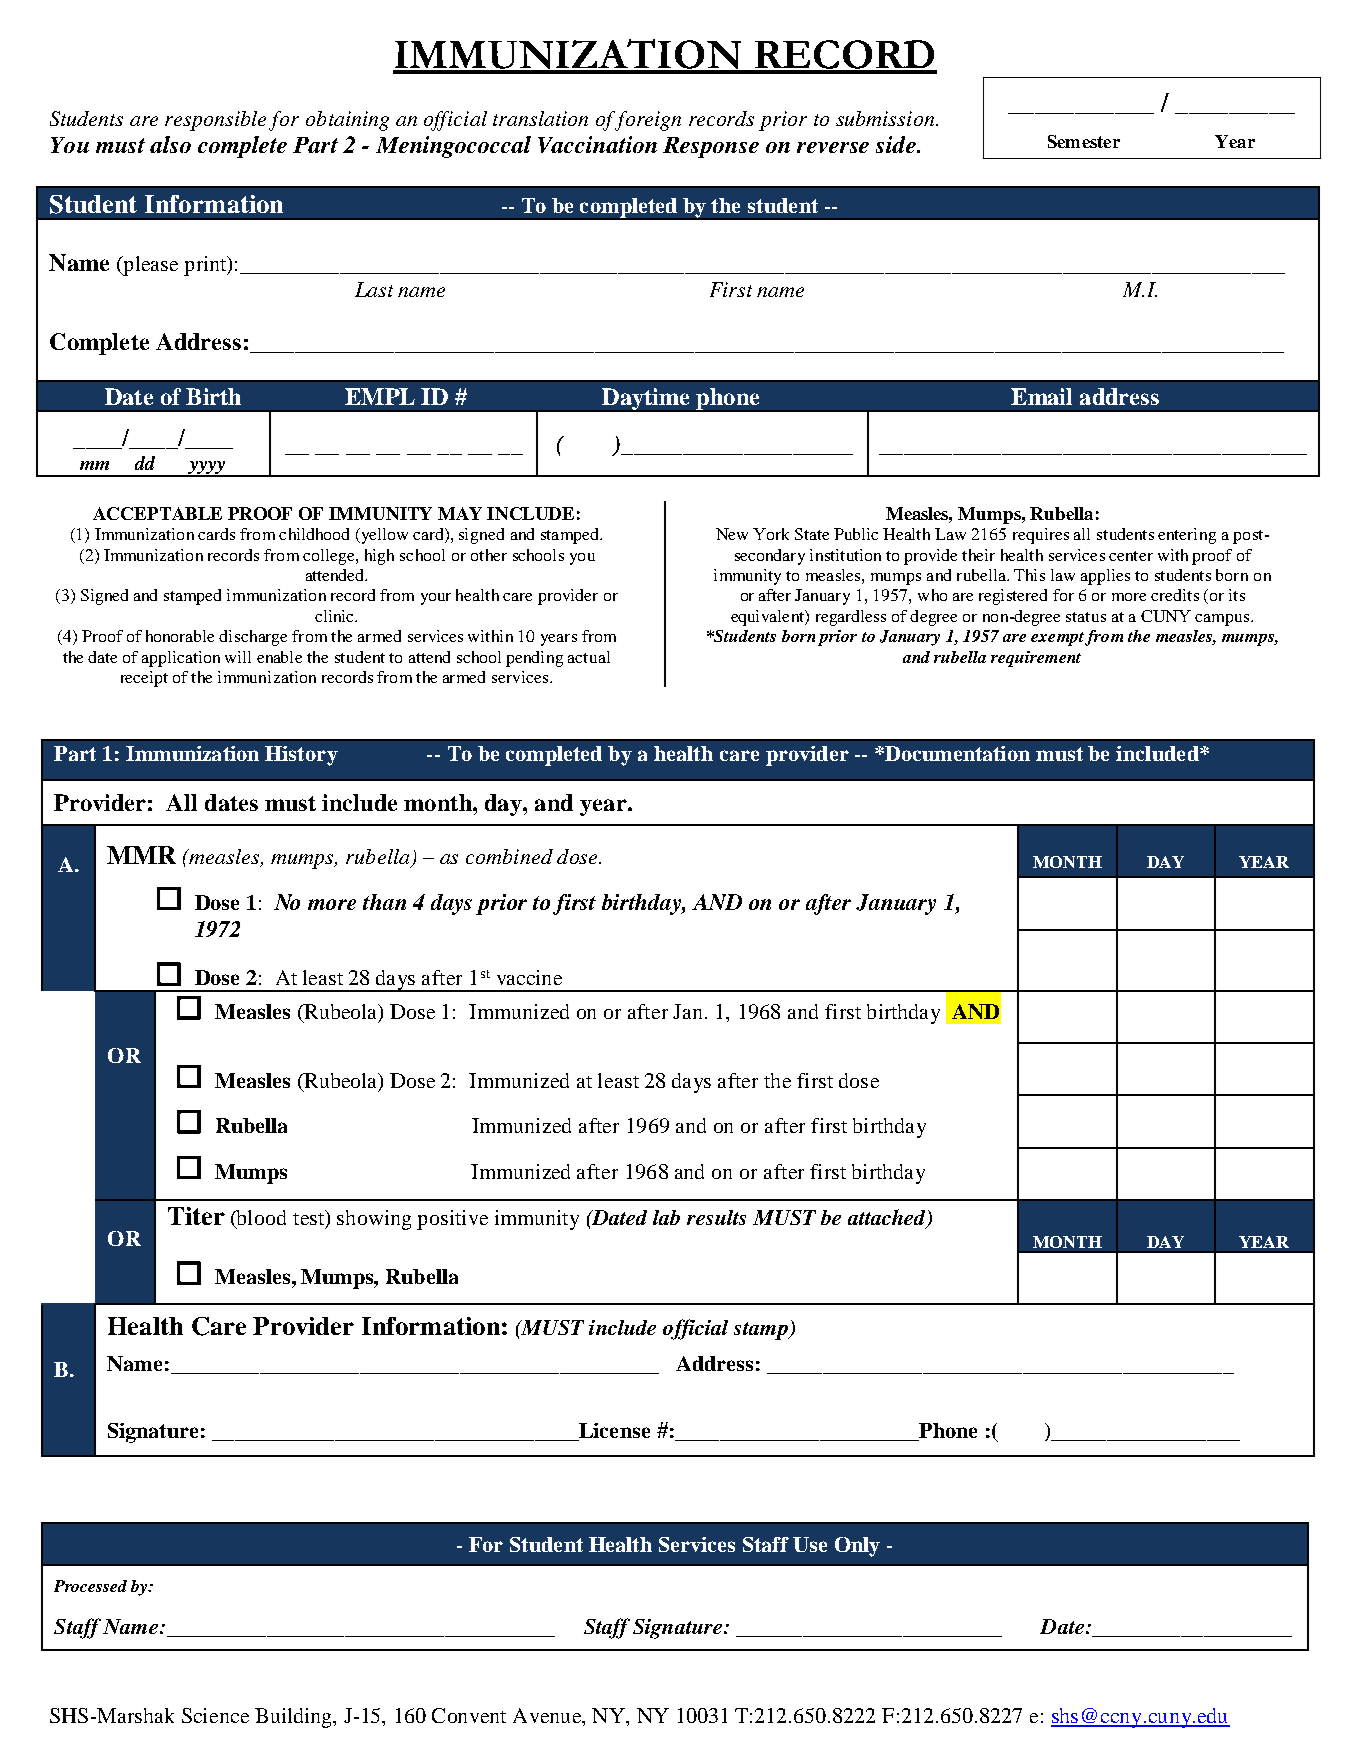 The image size is (1360, 1760). Describe the element at coordinates (1084, 141) in the screenshot. I see `Semester` at that location.
